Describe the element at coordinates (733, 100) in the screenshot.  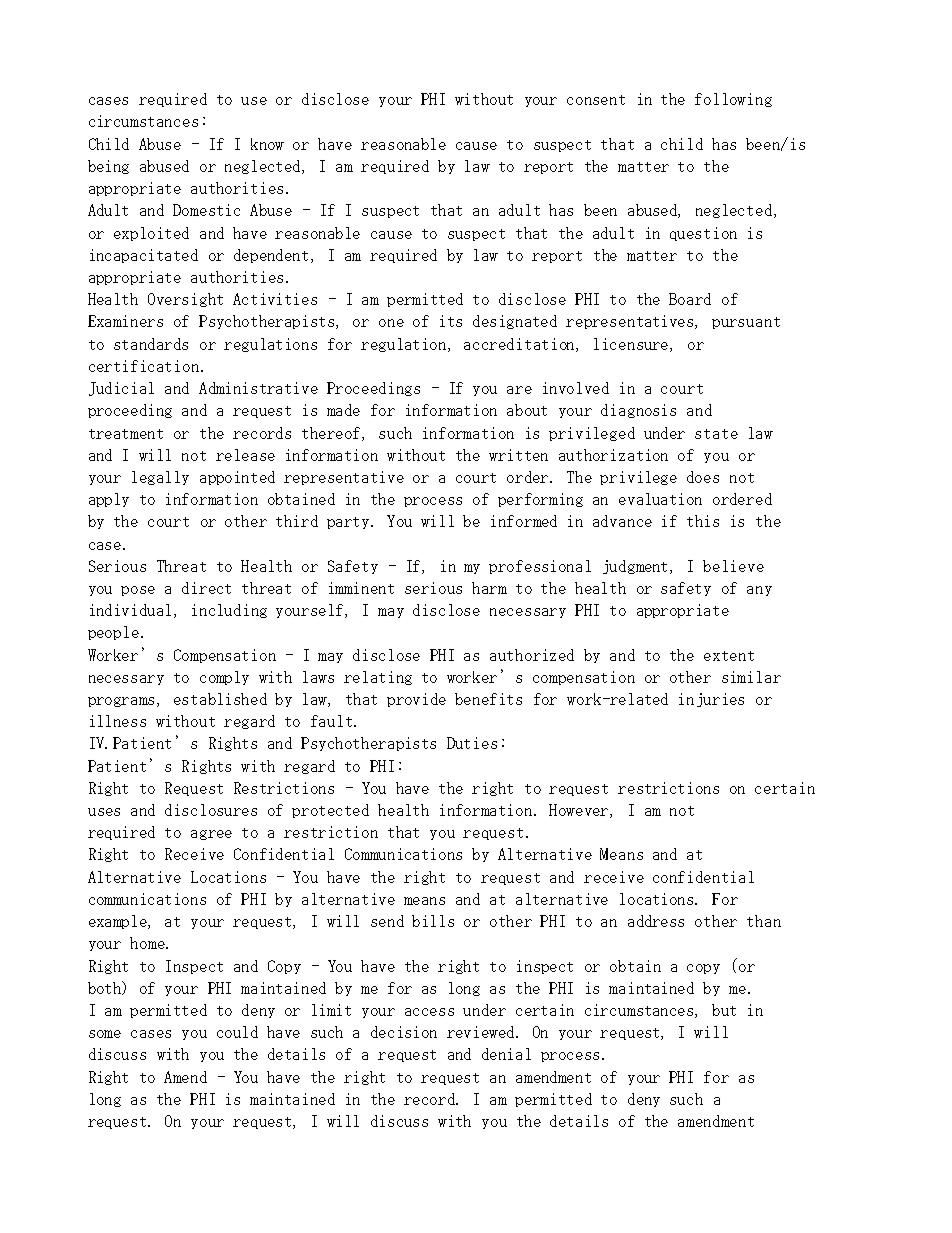
I see `following` at that location.
